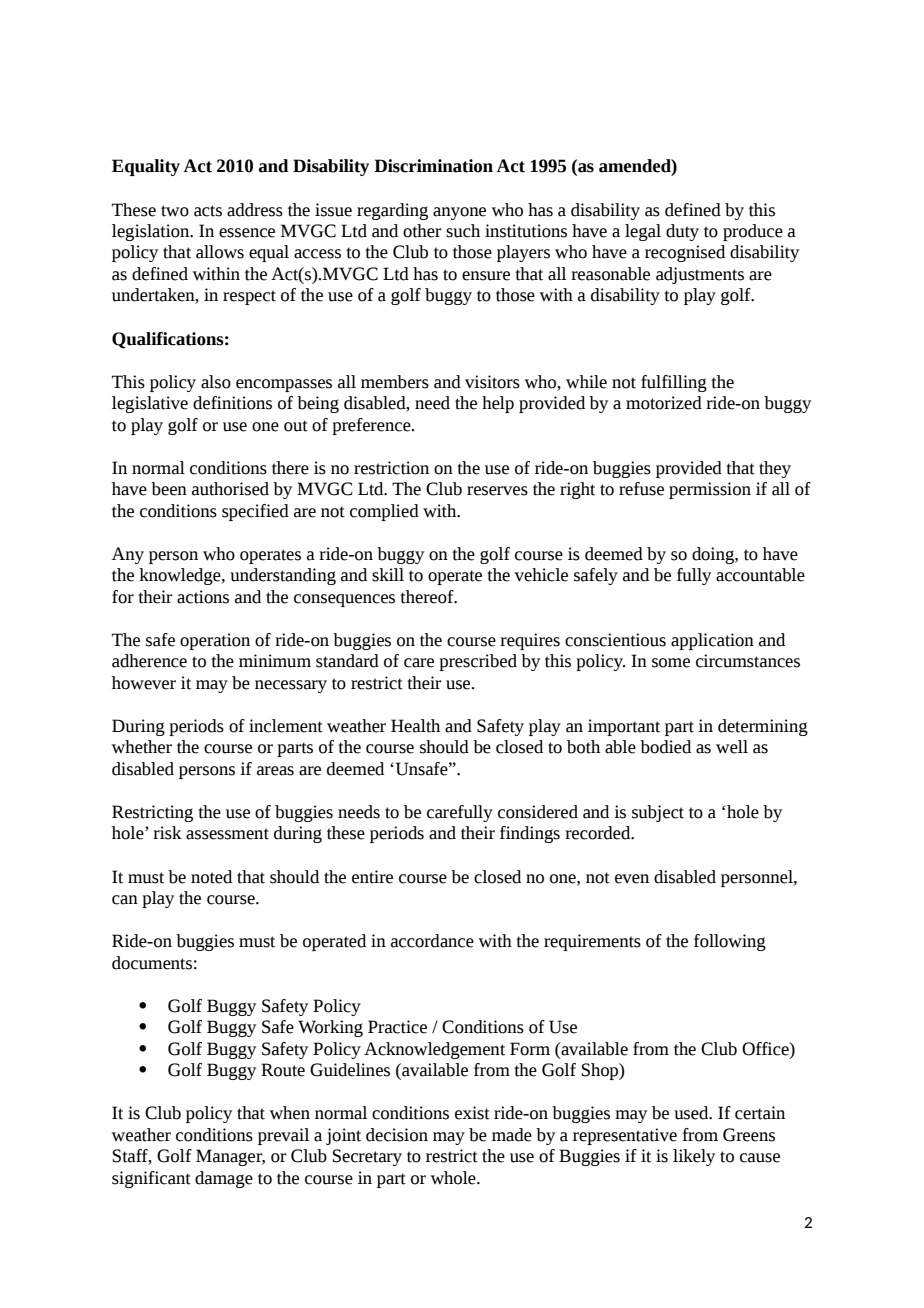 This screenshot has width=924, height=1308. Describe the element at coordinates (232, 403) in the screenshot. I see `definitions` at that location.
